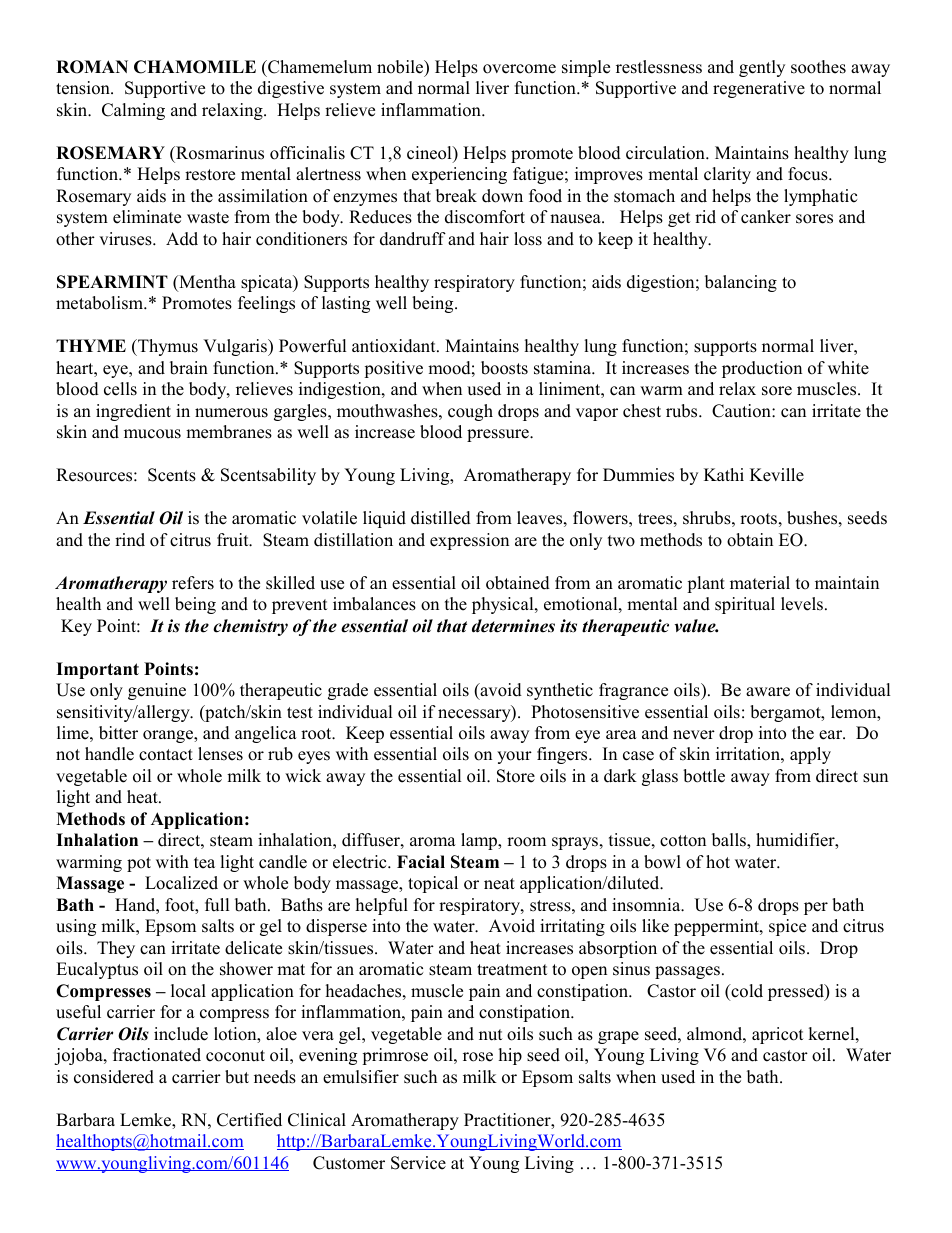 Image resolution: width=952 pixels, height=1233 pixels. What do you see at coordinates (803, 604) in the screenshot?
I see `levels` at bounding box center [803, 604].
